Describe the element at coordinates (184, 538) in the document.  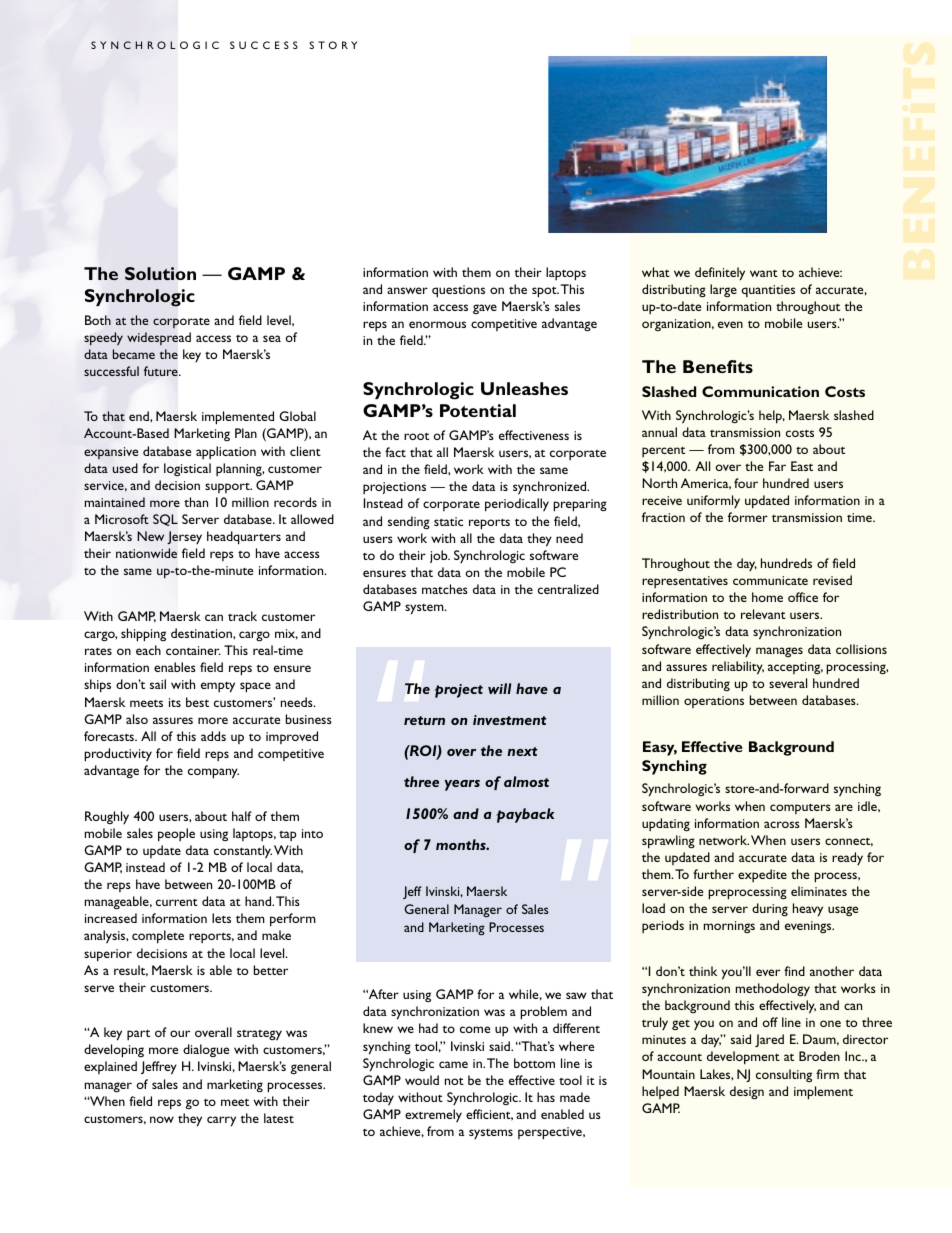
I see `Jersey` at that location.
